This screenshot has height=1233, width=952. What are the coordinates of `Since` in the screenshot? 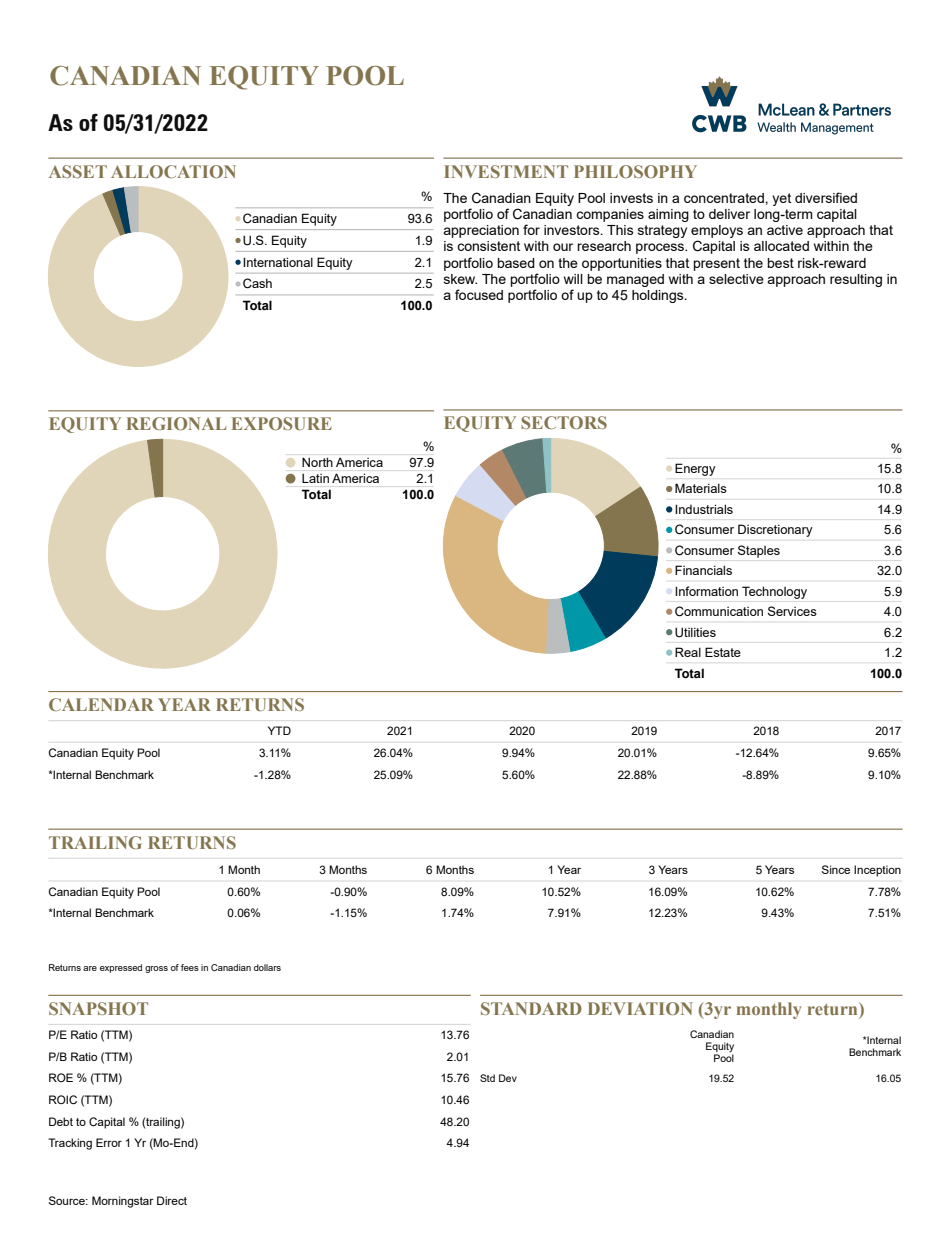 It's located at (836, 869).
